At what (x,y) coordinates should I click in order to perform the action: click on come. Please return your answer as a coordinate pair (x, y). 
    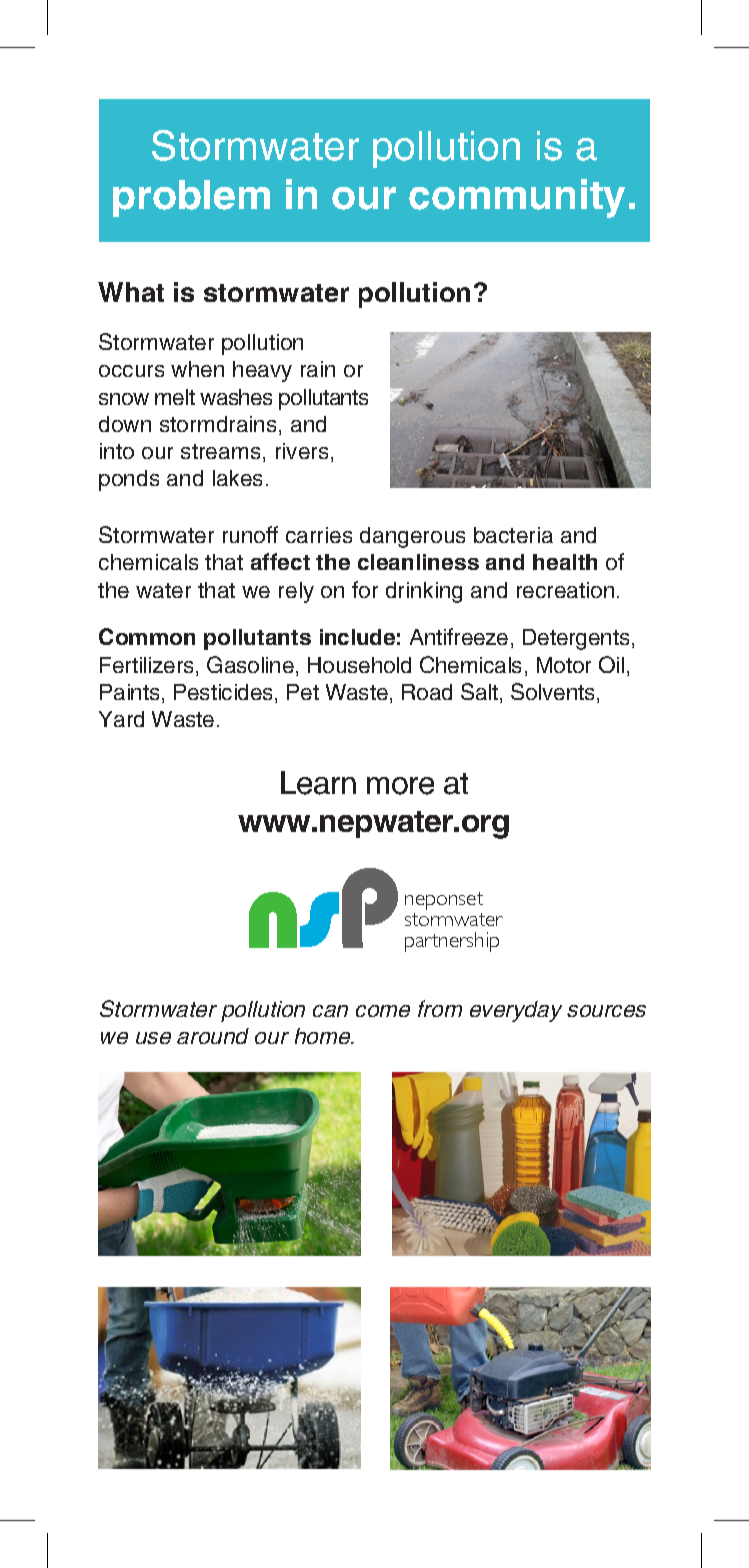
    Looking at the image, I should click on (383, 1011).
